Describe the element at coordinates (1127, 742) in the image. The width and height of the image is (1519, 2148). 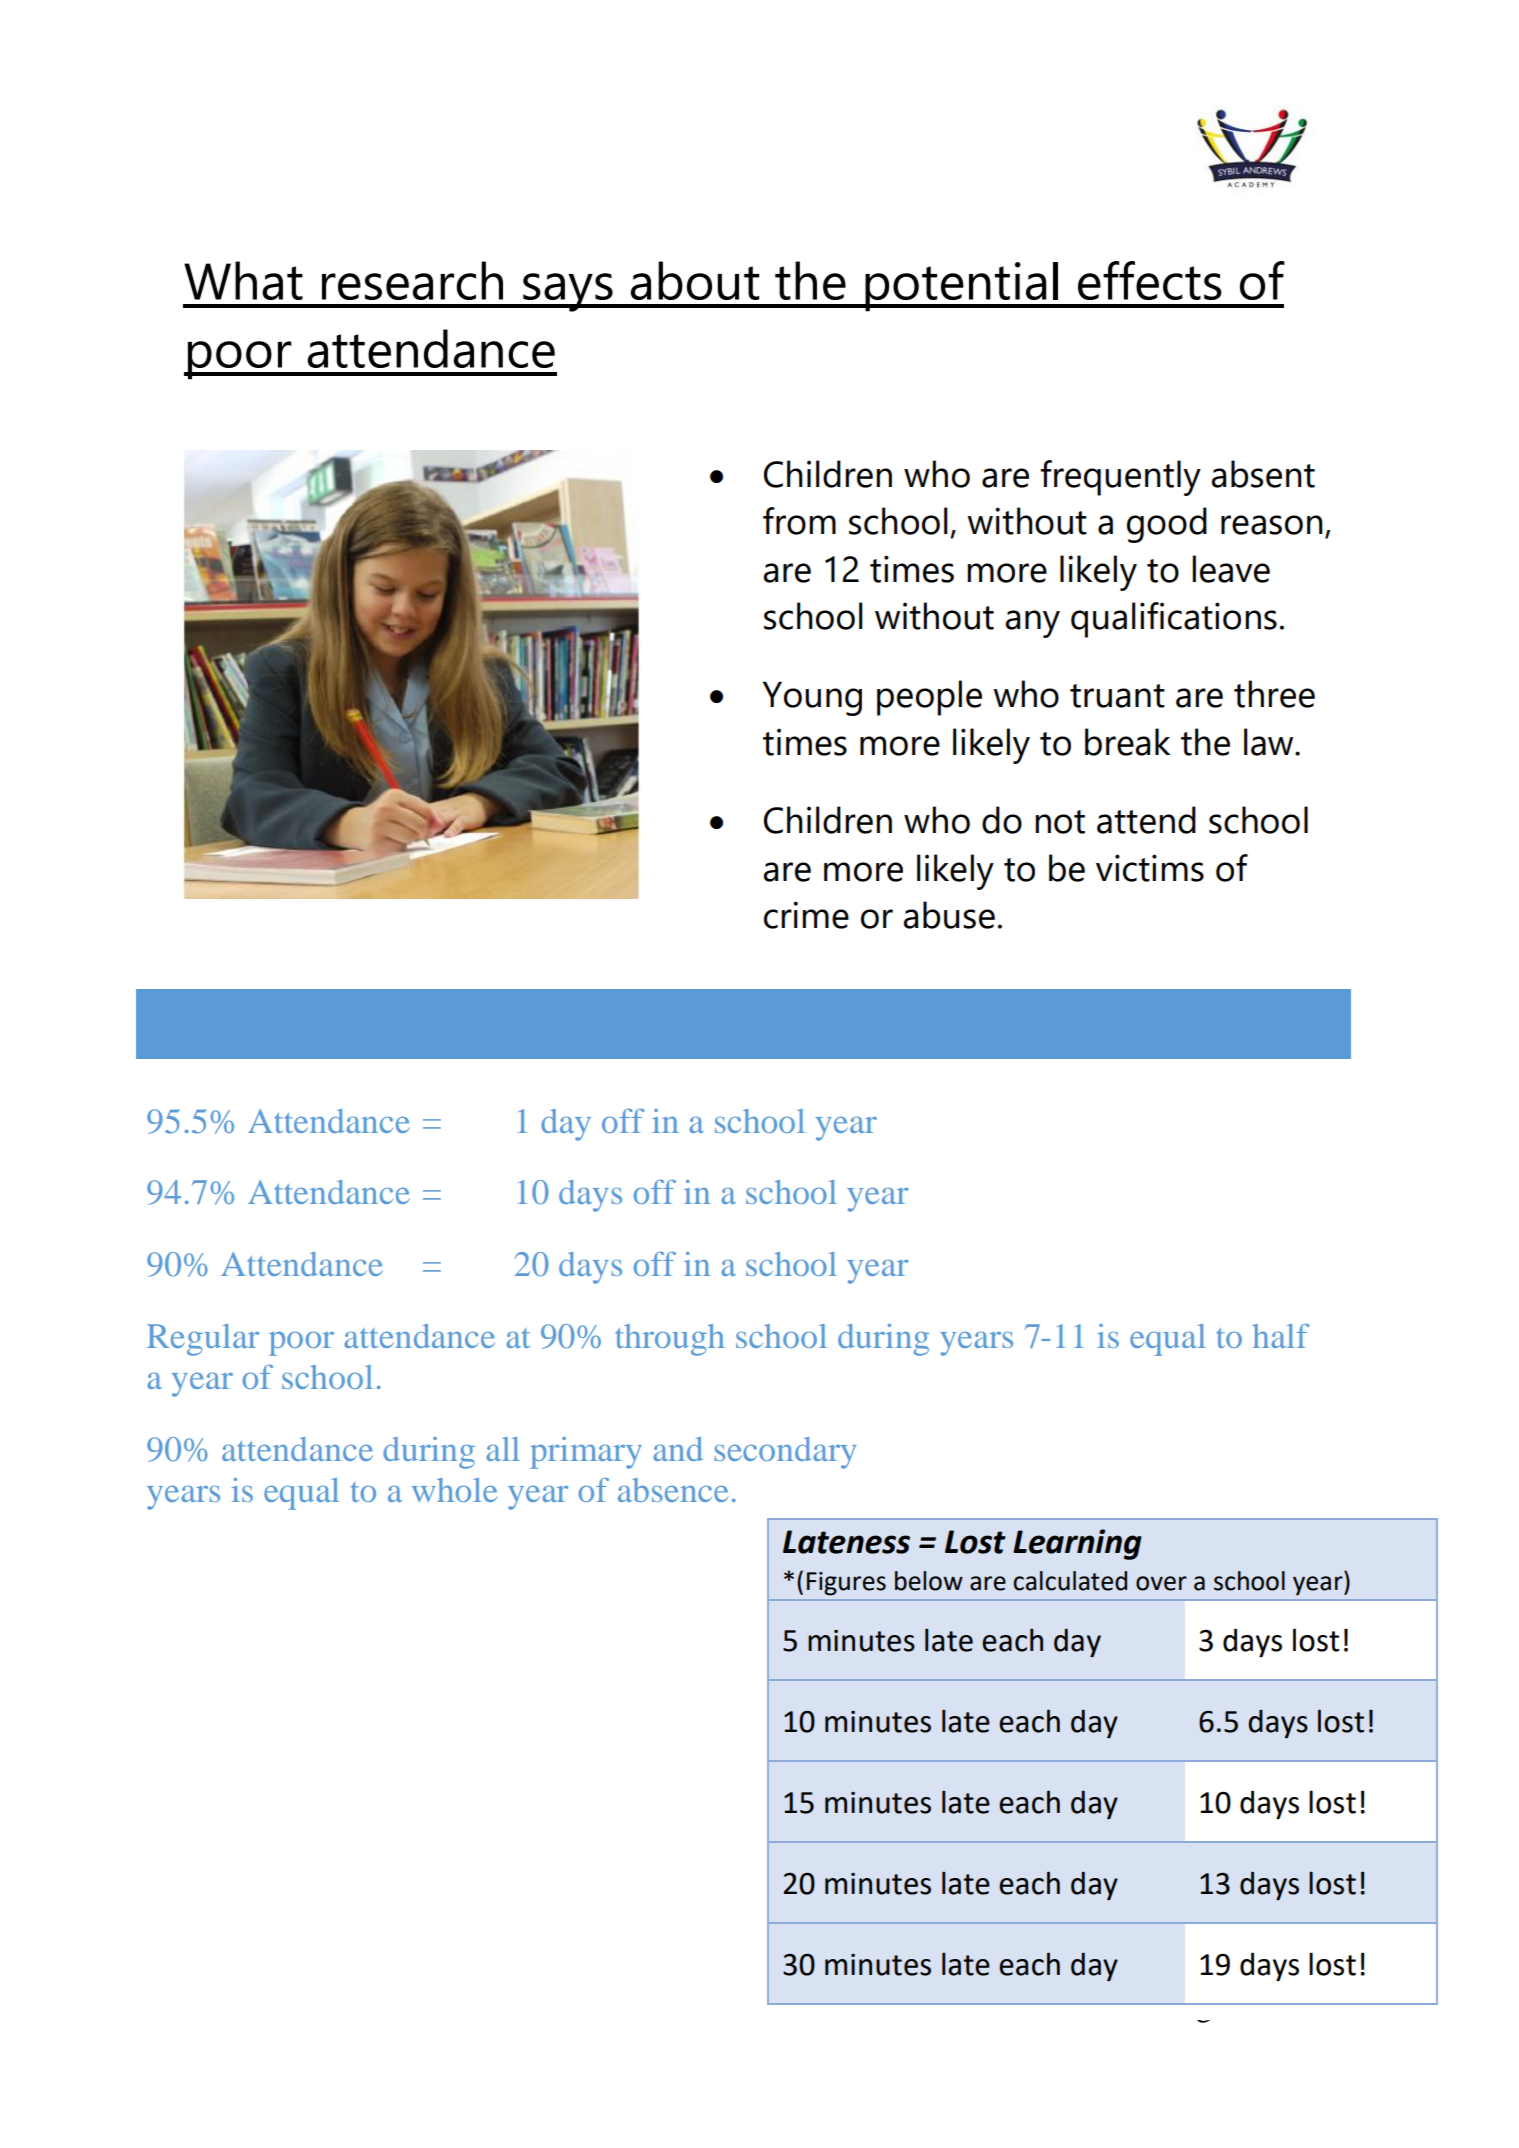
I see `break` at that location.
